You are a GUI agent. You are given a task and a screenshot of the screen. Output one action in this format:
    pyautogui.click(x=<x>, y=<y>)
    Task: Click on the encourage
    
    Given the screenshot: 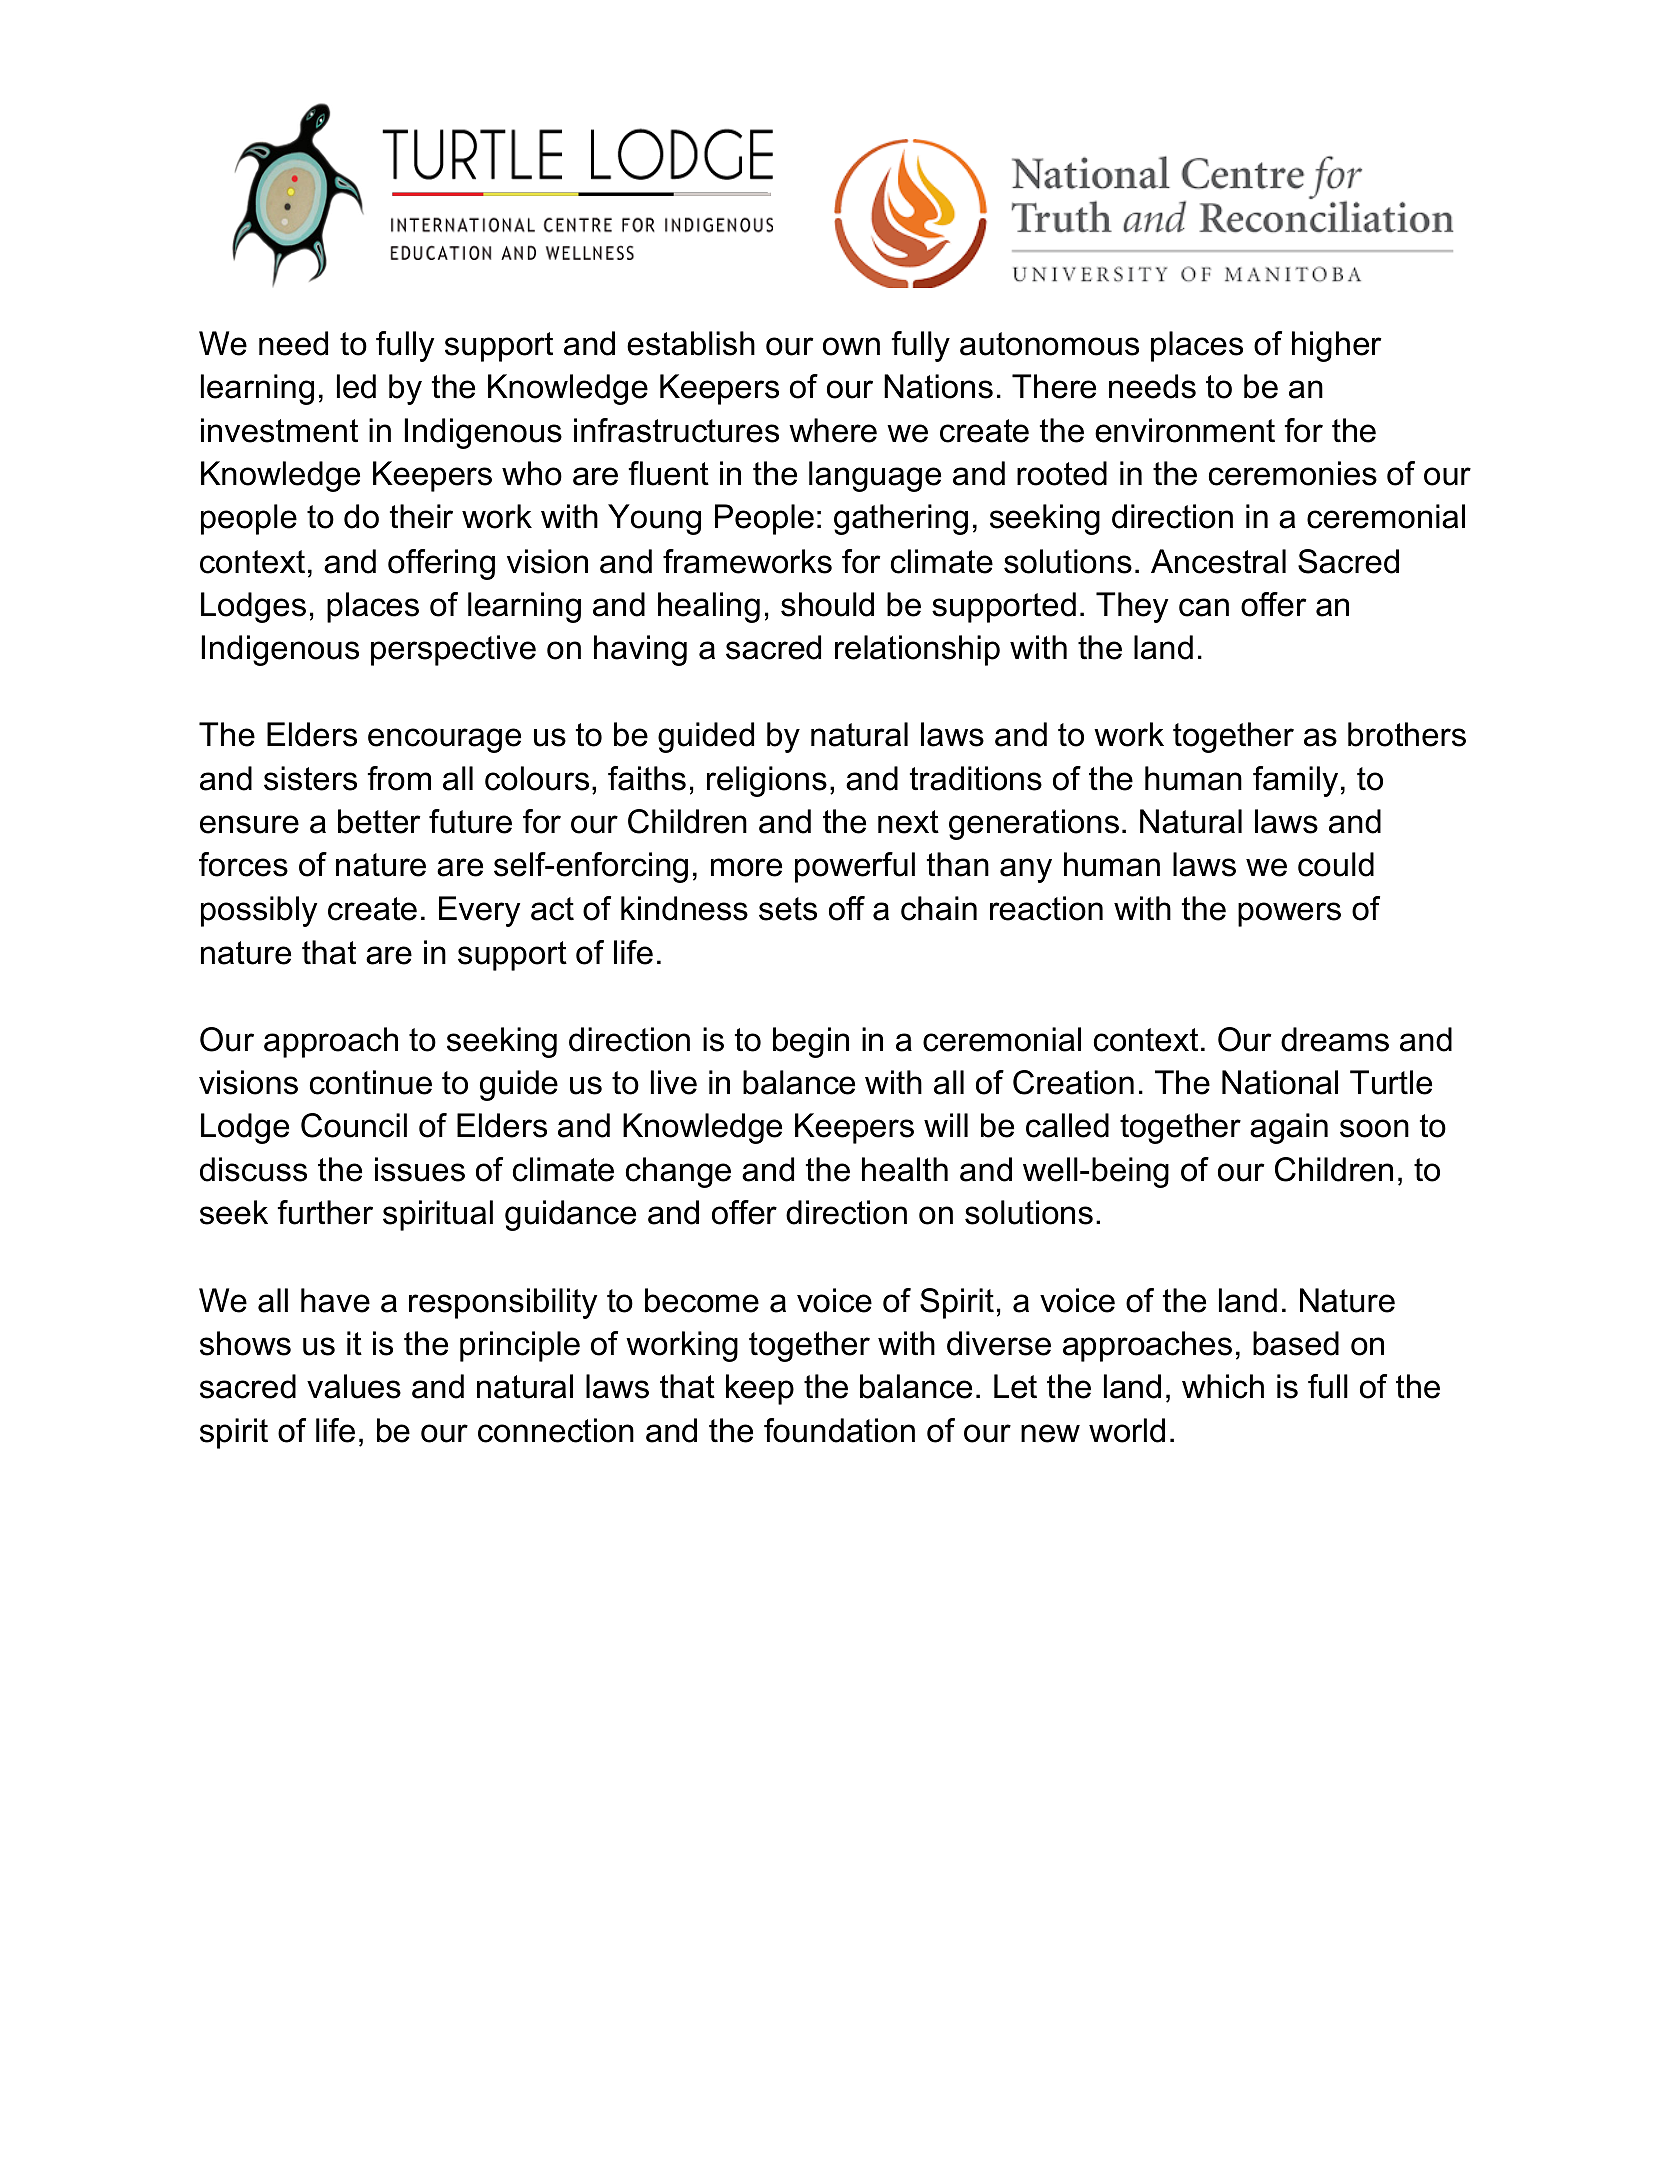 What is the action you would take?
    pyautogui.click(x=444, y=740)
